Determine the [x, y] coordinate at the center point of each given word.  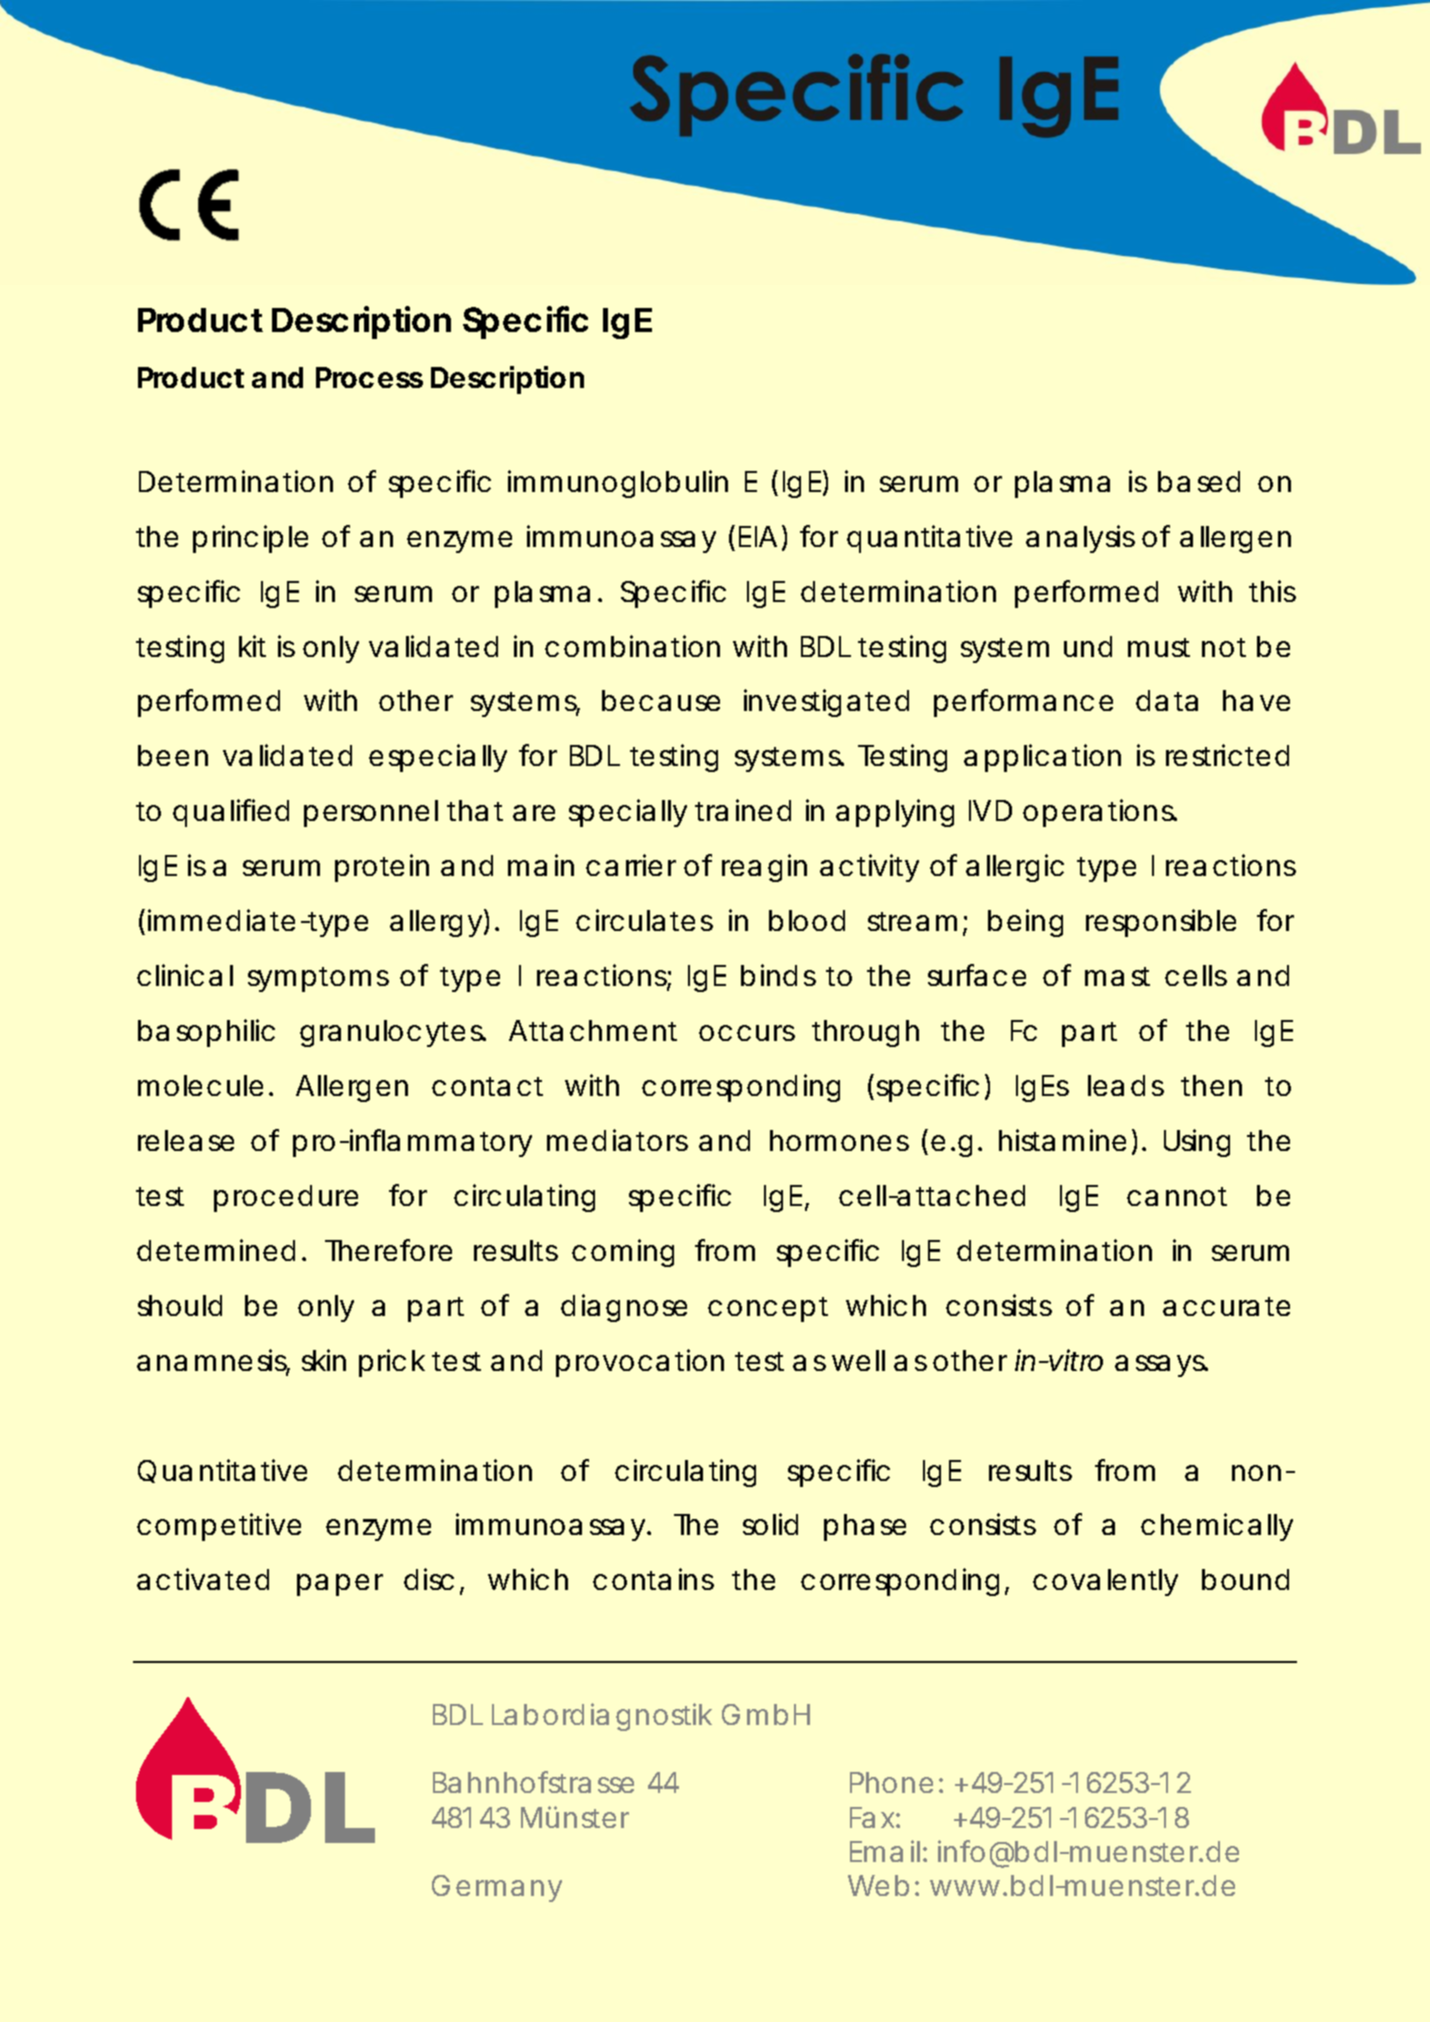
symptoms [318, 979]
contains [653, 1579]
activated [203, 1579]
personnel [371, 813]
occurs [747, 1033]
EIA [758, 536]
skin [324, 1360]
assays [1161, 1366]
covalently [1105, 1582]
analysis [1080, 539]
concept [768, 1309]
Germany [497, 1888]
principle [250, 539]
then [1212, 1085]
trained [743, 810]
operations [1100, 813]
